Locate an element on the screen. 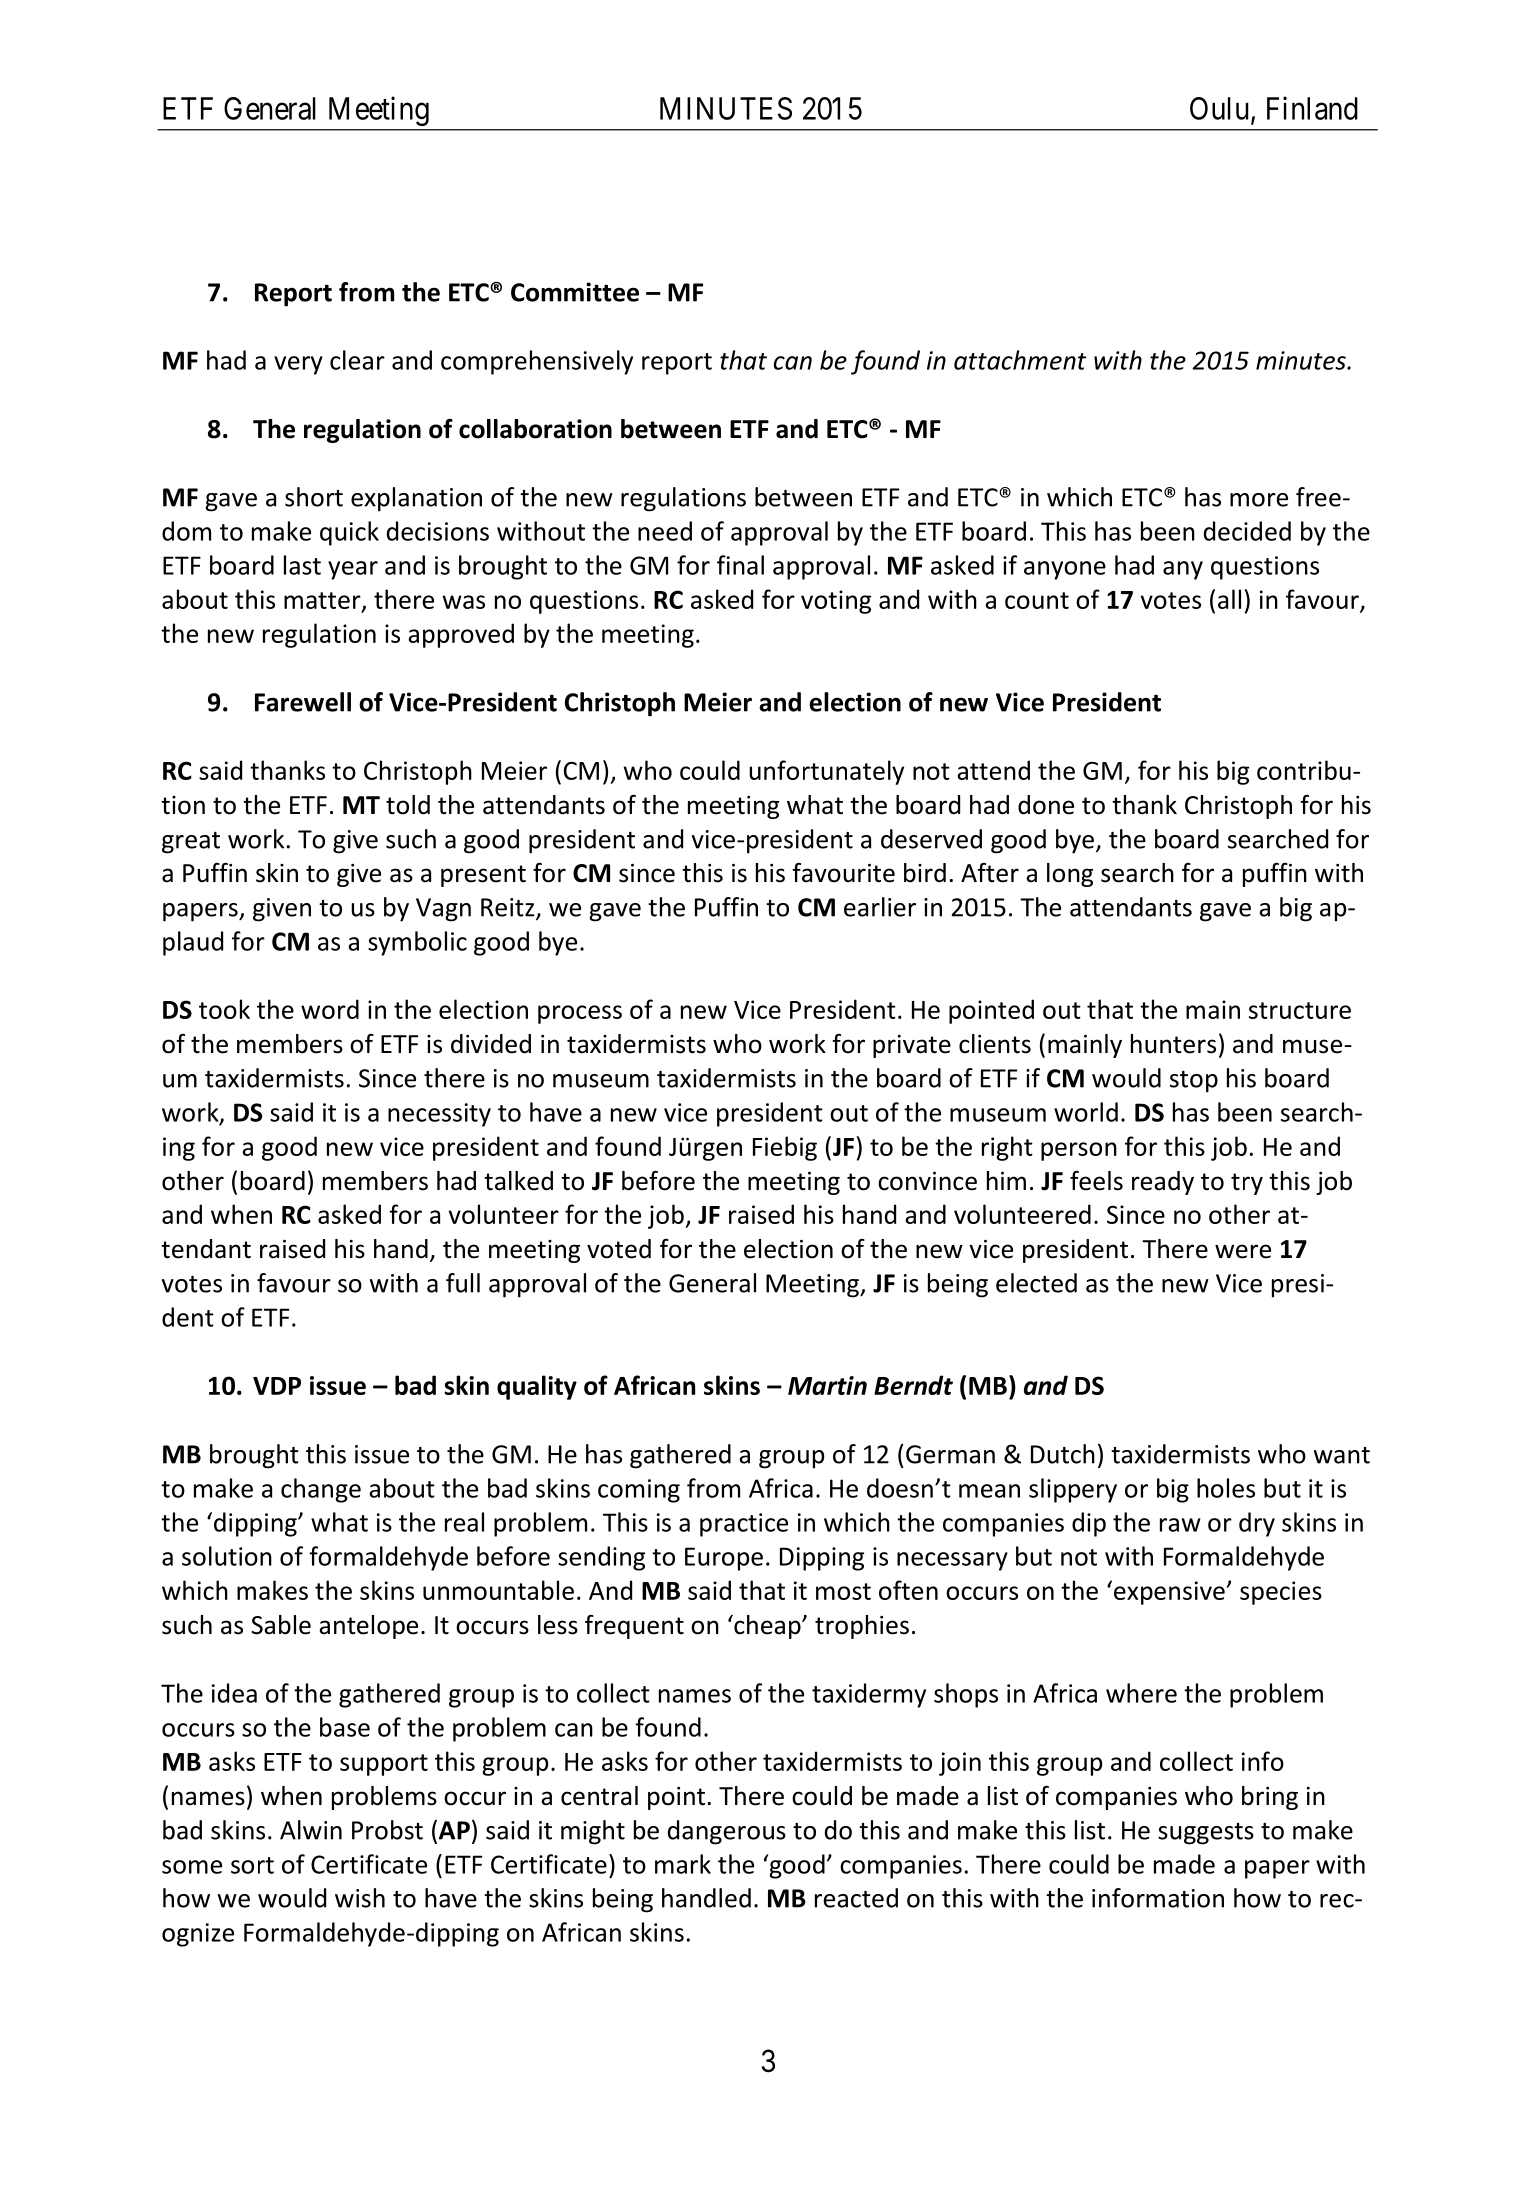 This screenshot has width=1515, height=2206. hunters is located at coordinates (1173, 1044).
